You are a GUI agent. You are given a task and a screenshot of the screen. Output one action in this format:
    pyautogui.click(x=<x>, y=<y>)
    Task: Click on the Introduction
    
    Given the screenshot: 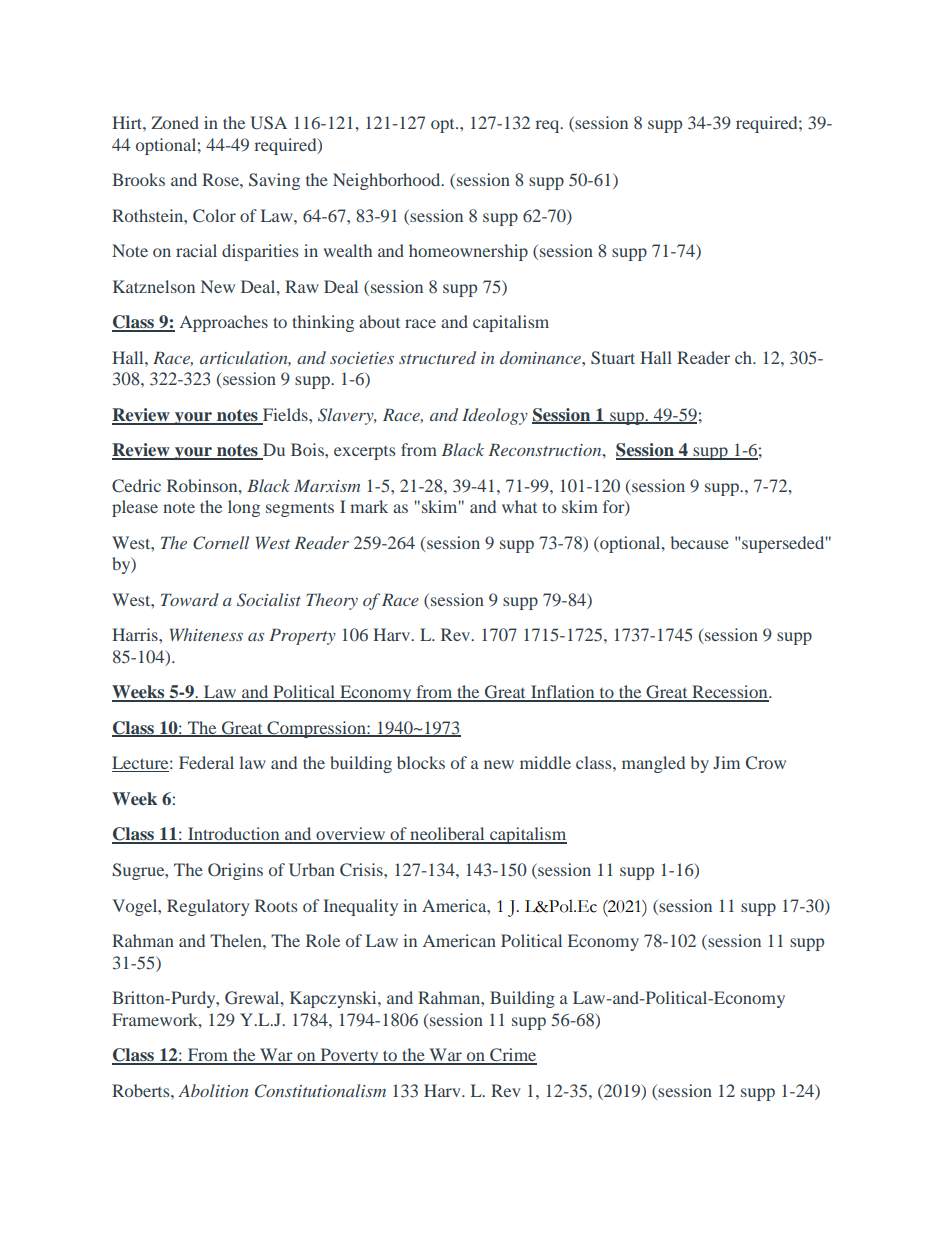 What is the action you would take?
    pyautogui.click(x=234, y=835)
